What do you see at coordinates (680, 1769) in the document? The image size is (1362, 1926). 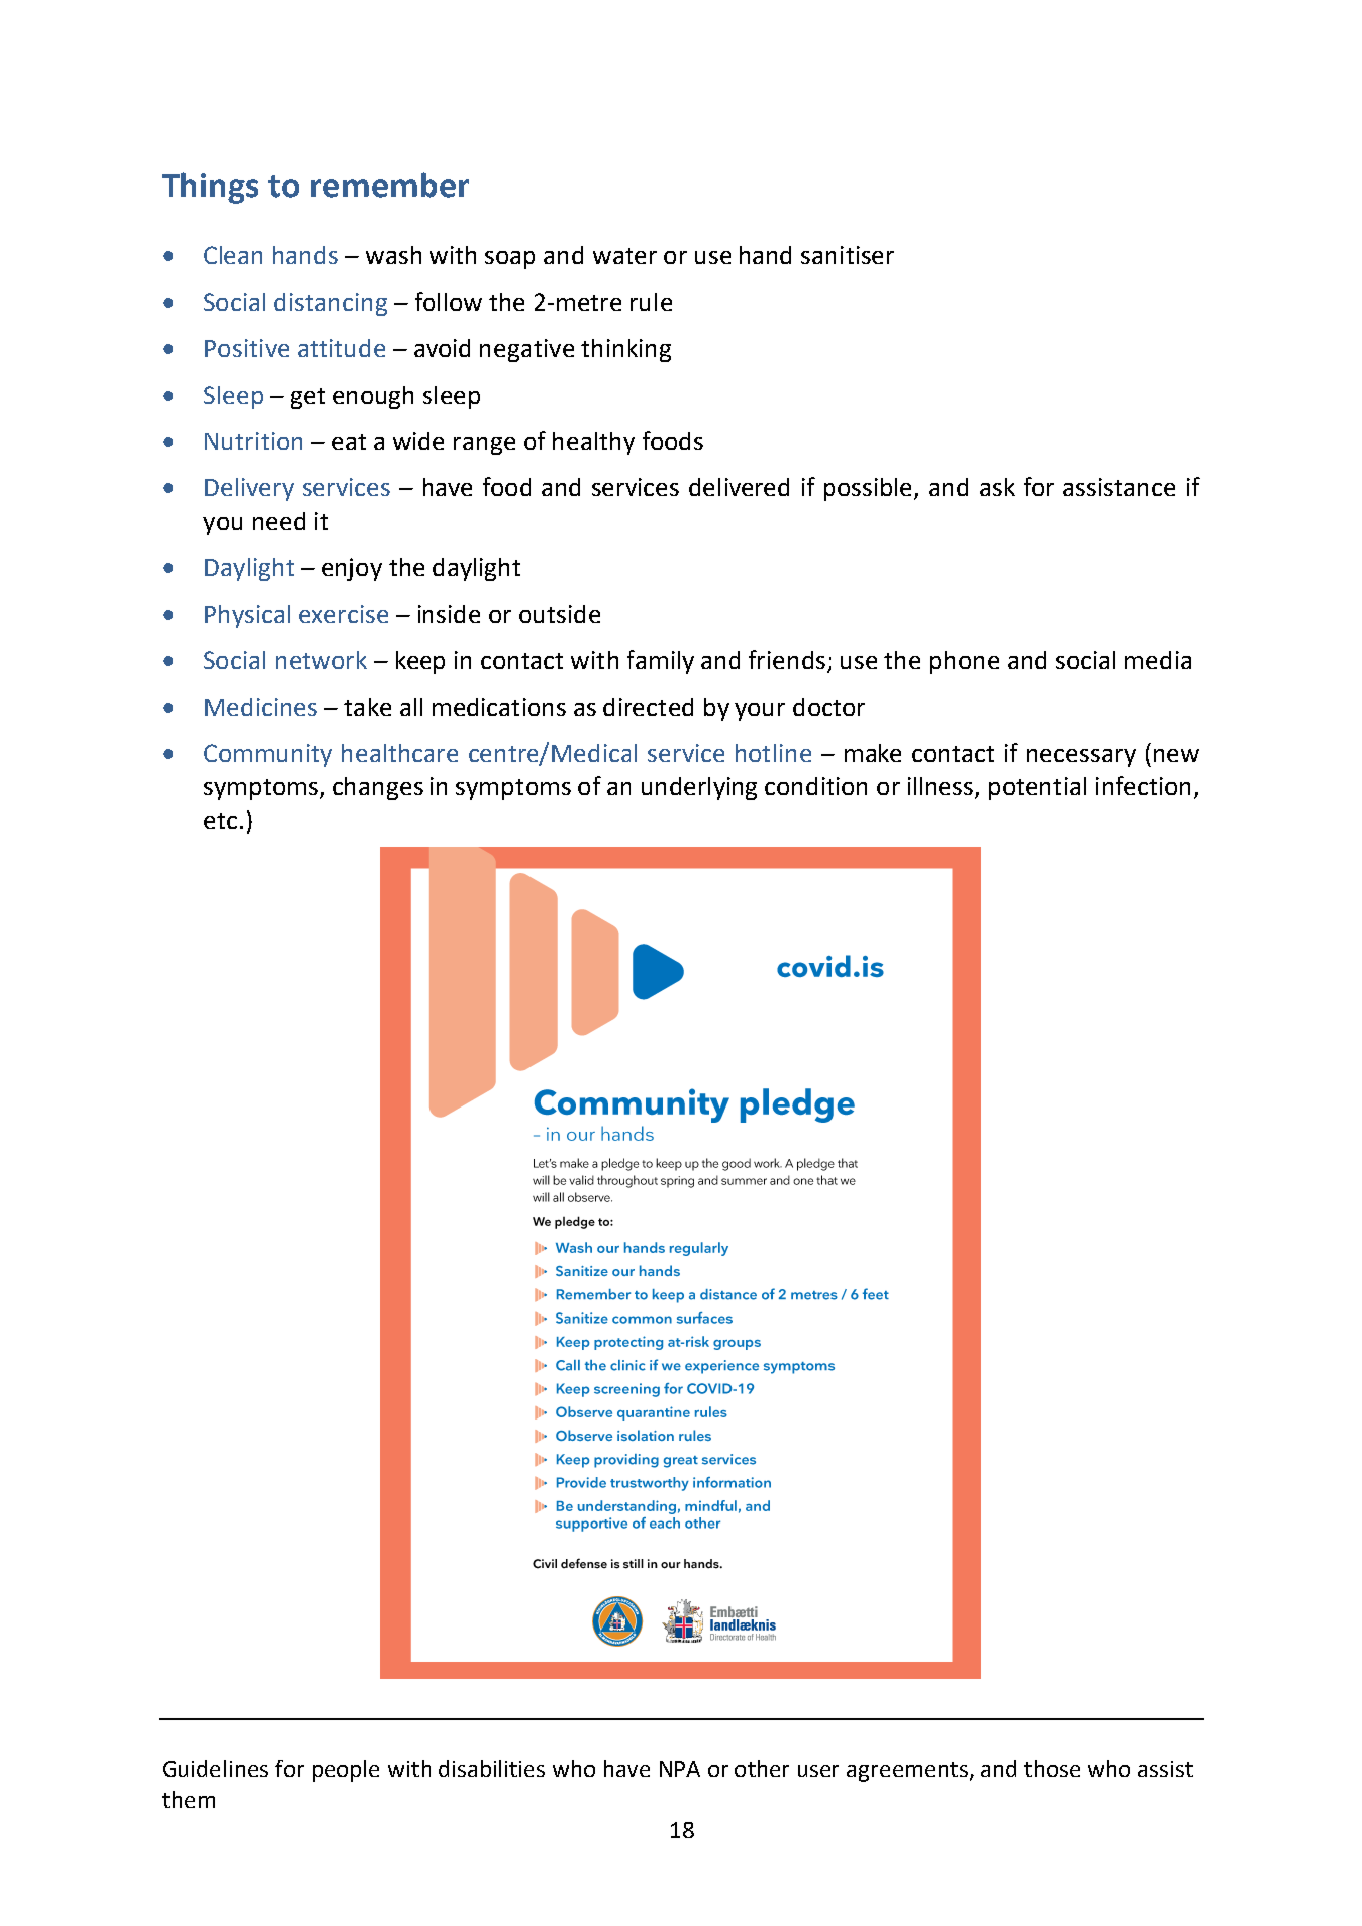 I see `NPA` at bounding box center [680, 1769].
